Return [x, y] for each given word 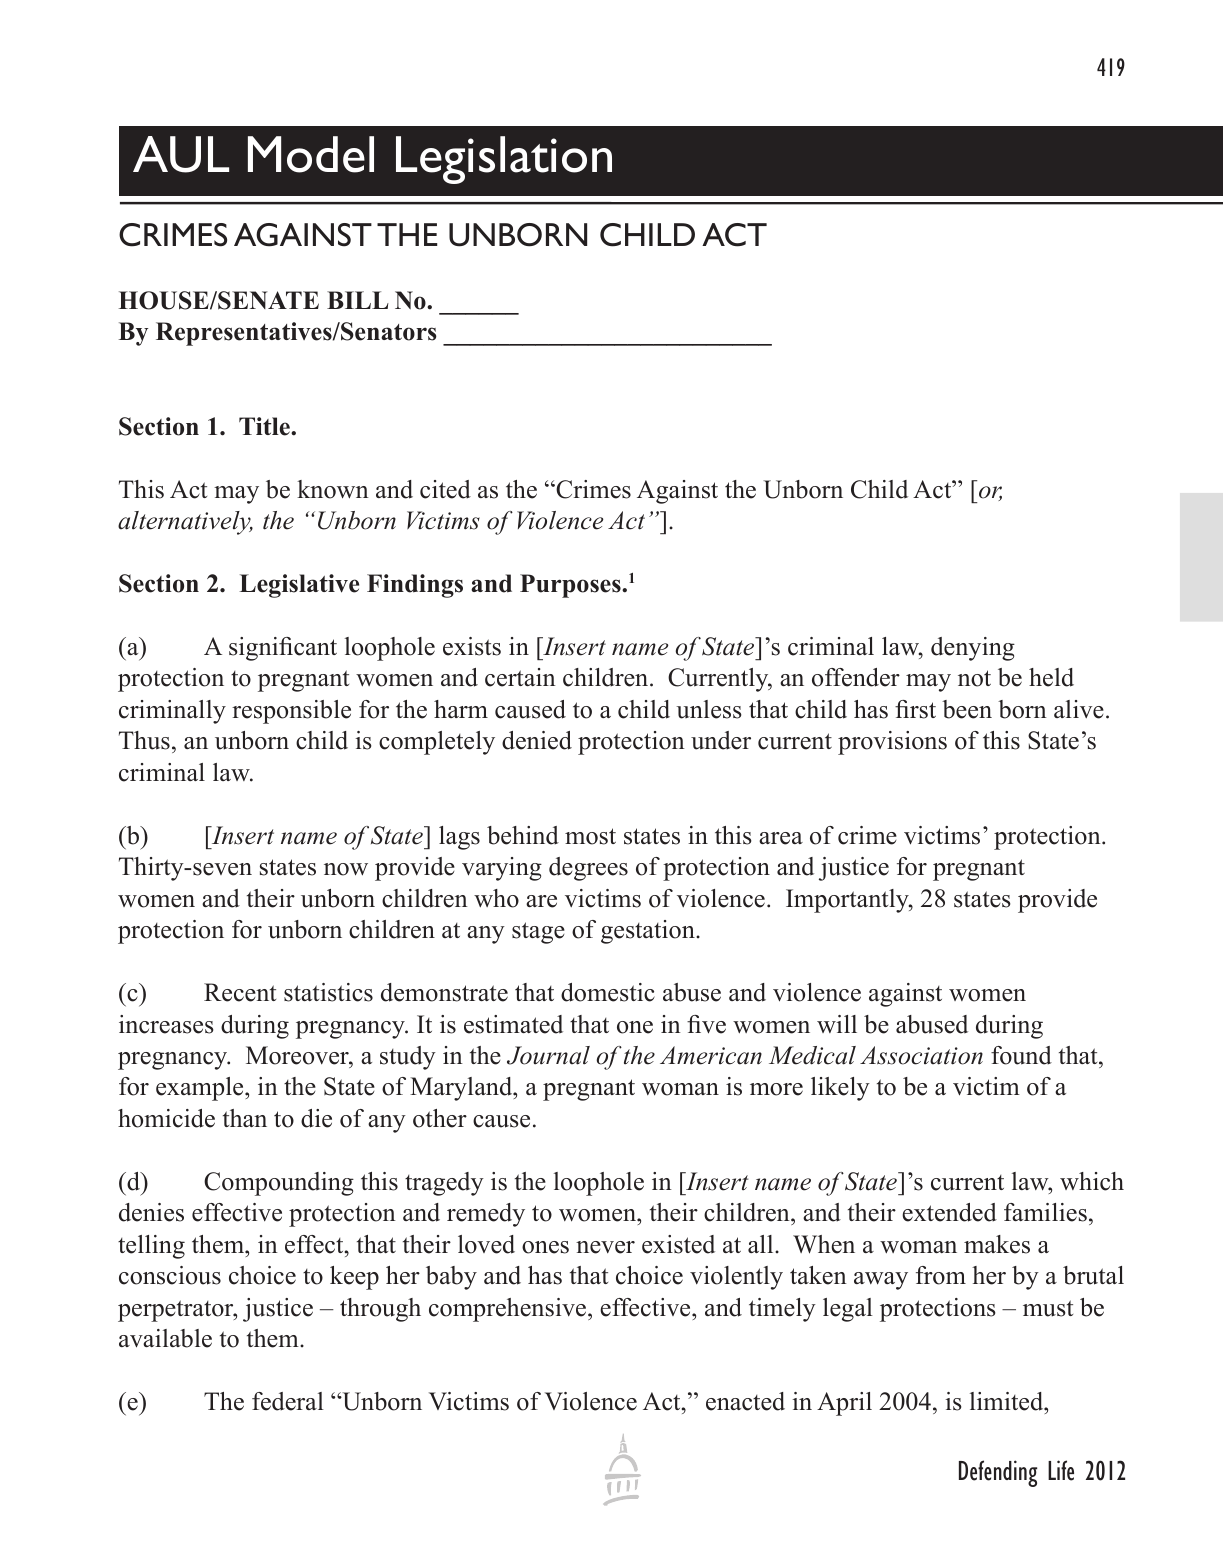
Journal [548, 1055]
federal [288, 1401]
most [590, 836]
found [1021, 1055]
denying [973, 649]
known [333, 489]
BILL [358, 300]
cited [445, 489]
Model [311, 154]
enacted [745, 1401]
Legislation [504, 160]
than [245, 1118]
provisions [892, 743]
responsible [291, 712]
